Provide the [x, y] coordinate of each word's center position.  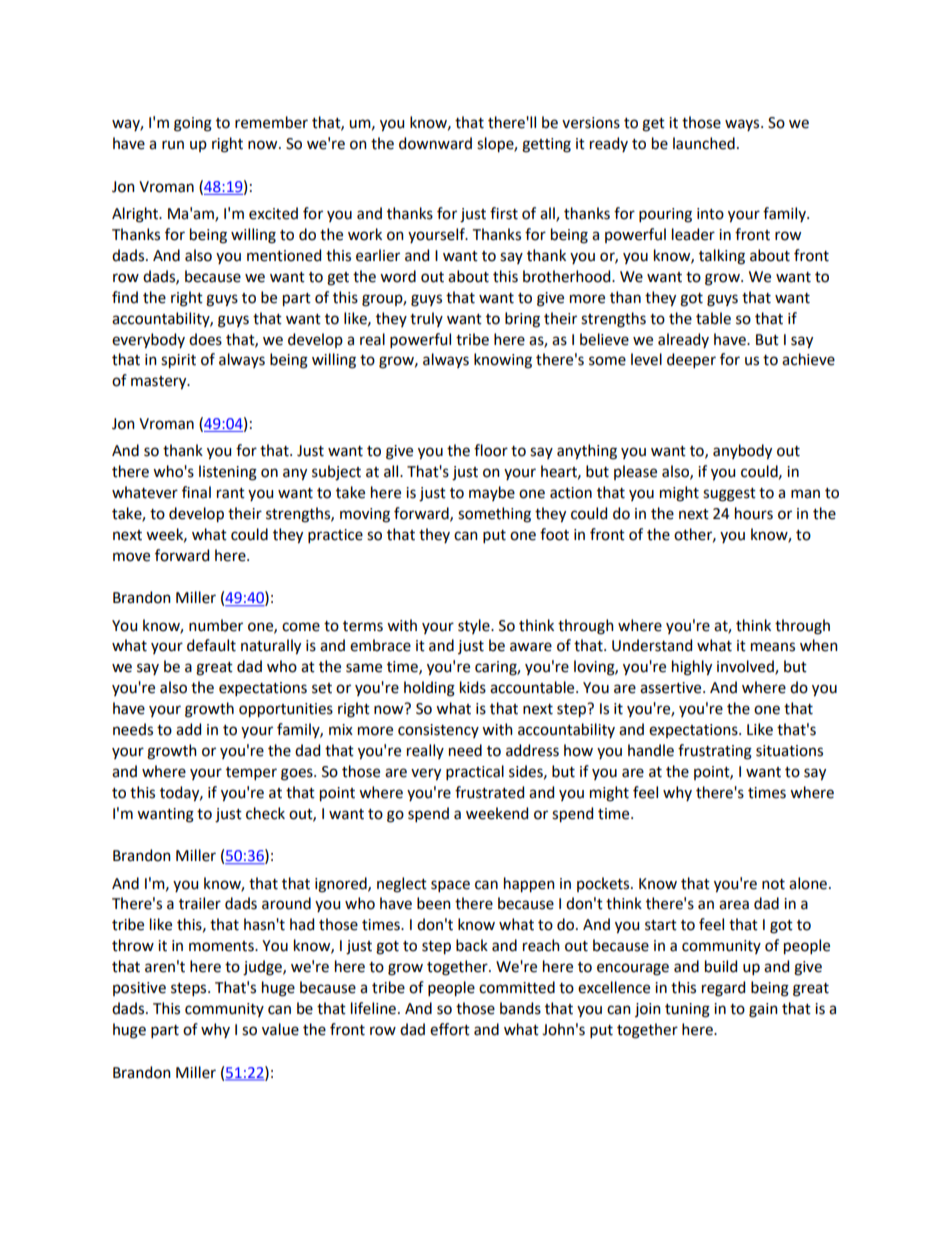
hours [754, 513]
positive [139, 989]
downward [435, 143]
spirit [178, 361]
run [173, 145]
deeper [691, 360]
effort [450, 1029]
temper [251, 773]
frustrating [715, 752]
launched [704, 143]
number [216, 625]
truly [426, 319]
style [475, 626]
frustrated [489, 792]
